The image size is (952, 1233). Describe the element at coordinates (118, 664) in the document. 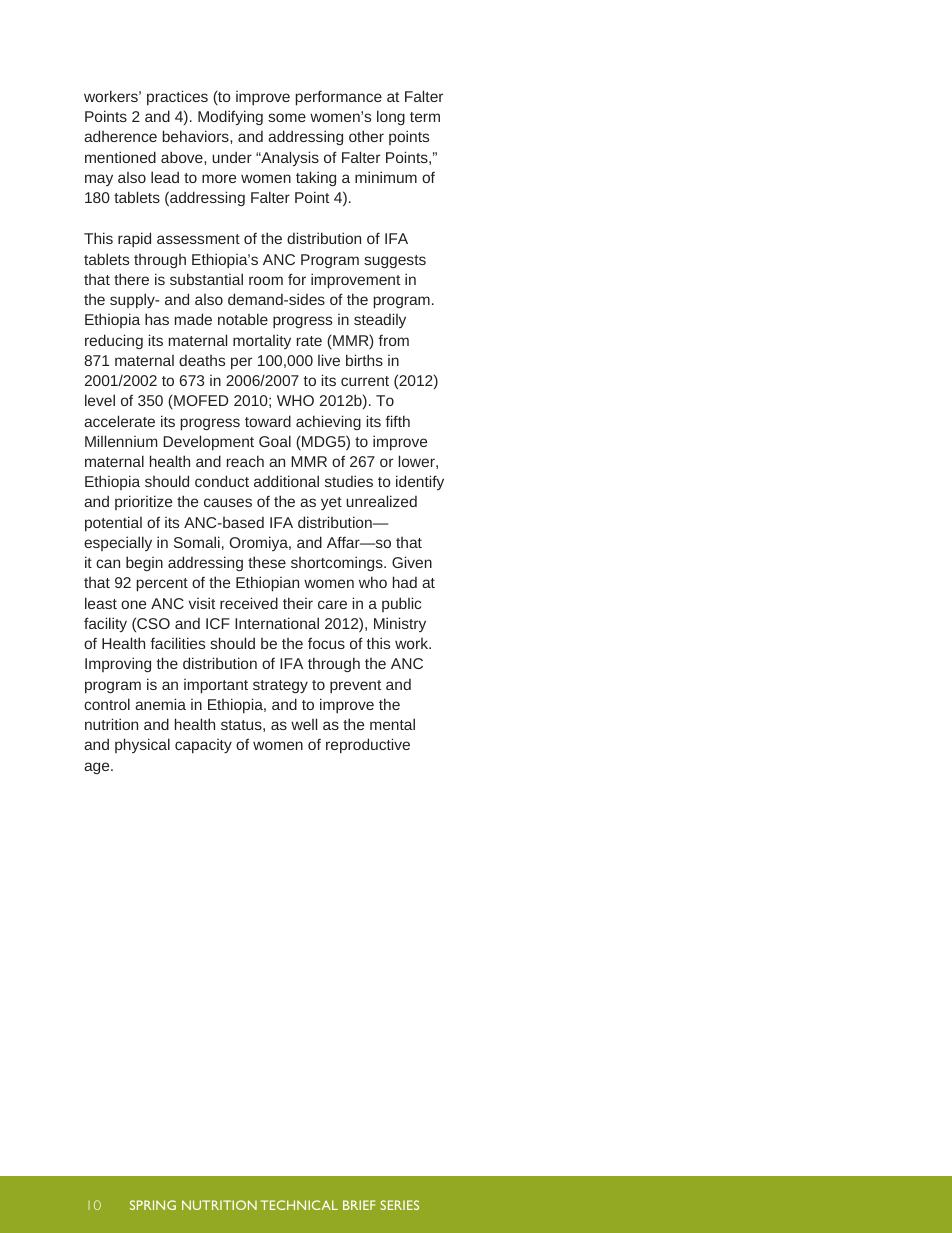

I see `Improving` at that location.
